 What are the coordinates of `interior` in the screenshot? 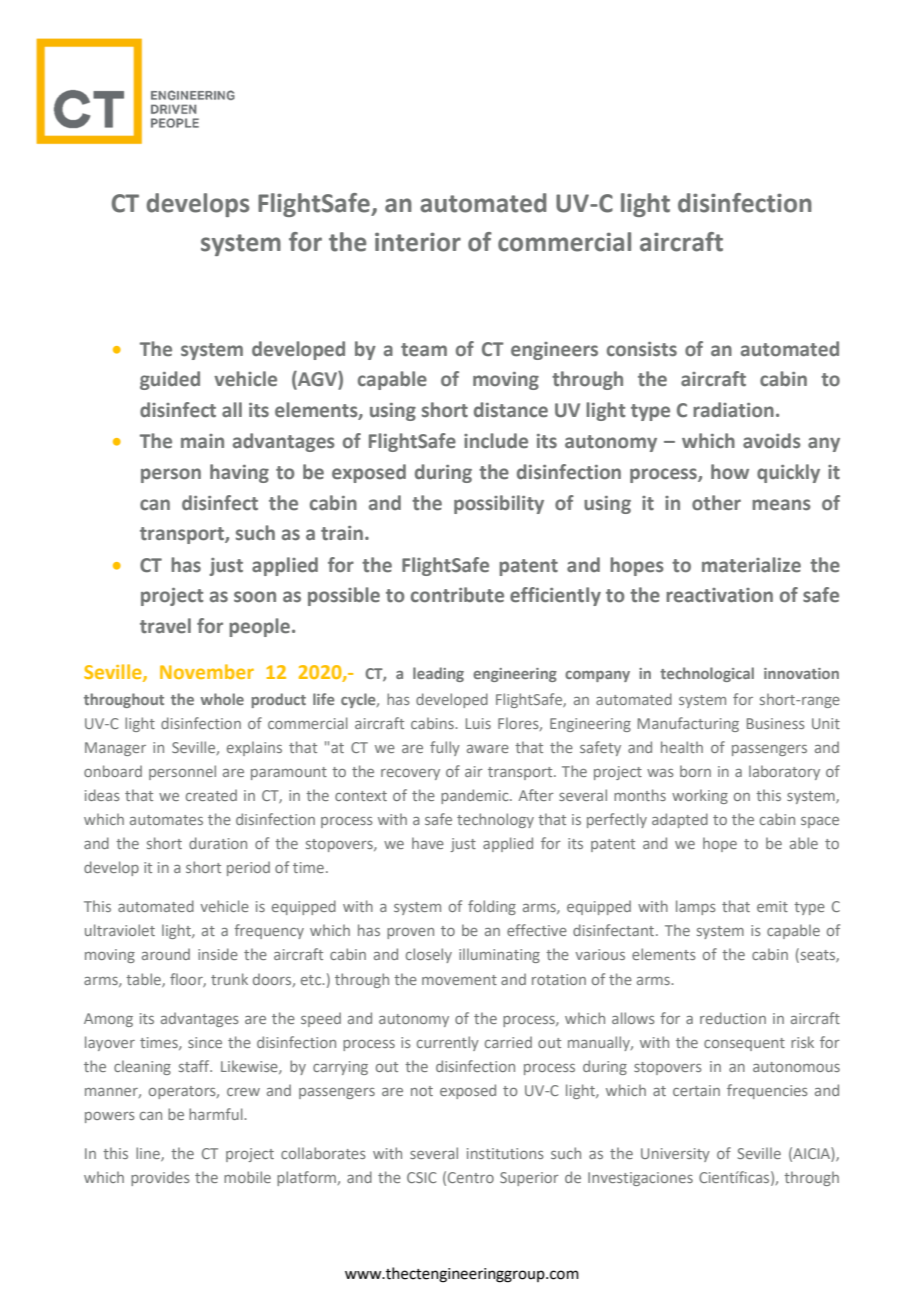 It's located at (418, 242).
